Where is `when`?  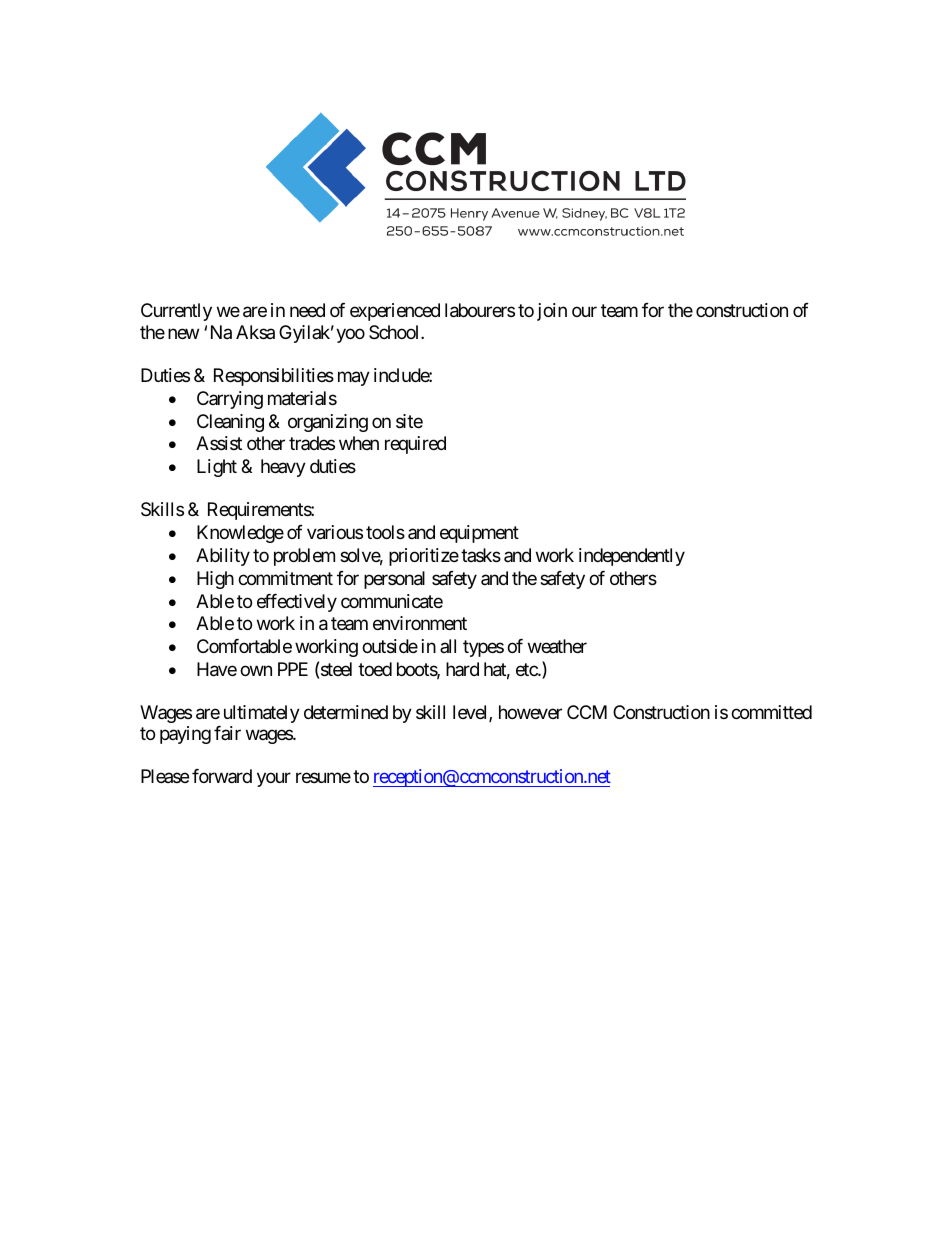 when is located at coordinates (359, 443).
